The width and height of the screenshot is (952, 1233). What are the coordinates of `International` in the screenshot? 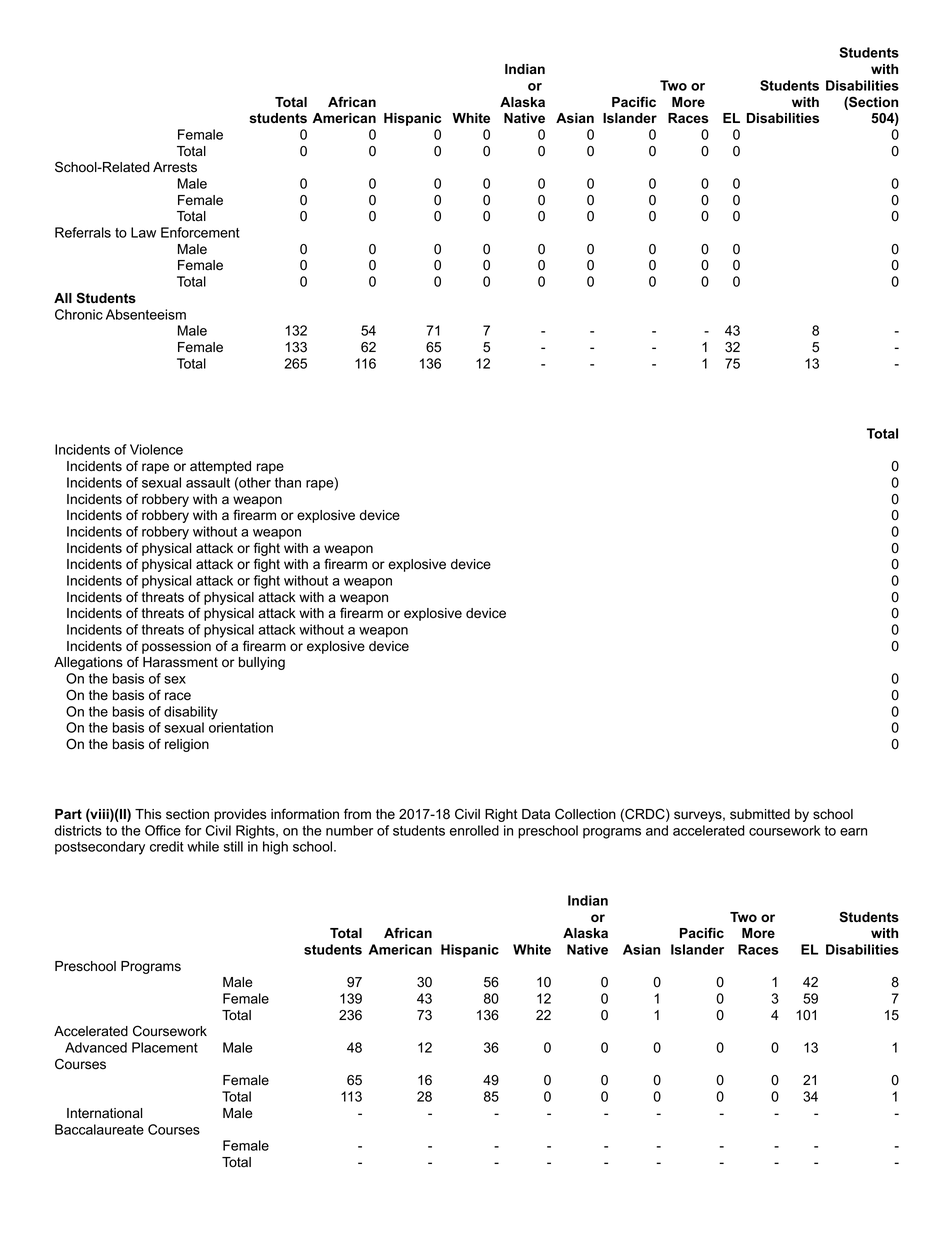 It's located at (104, 1113).
